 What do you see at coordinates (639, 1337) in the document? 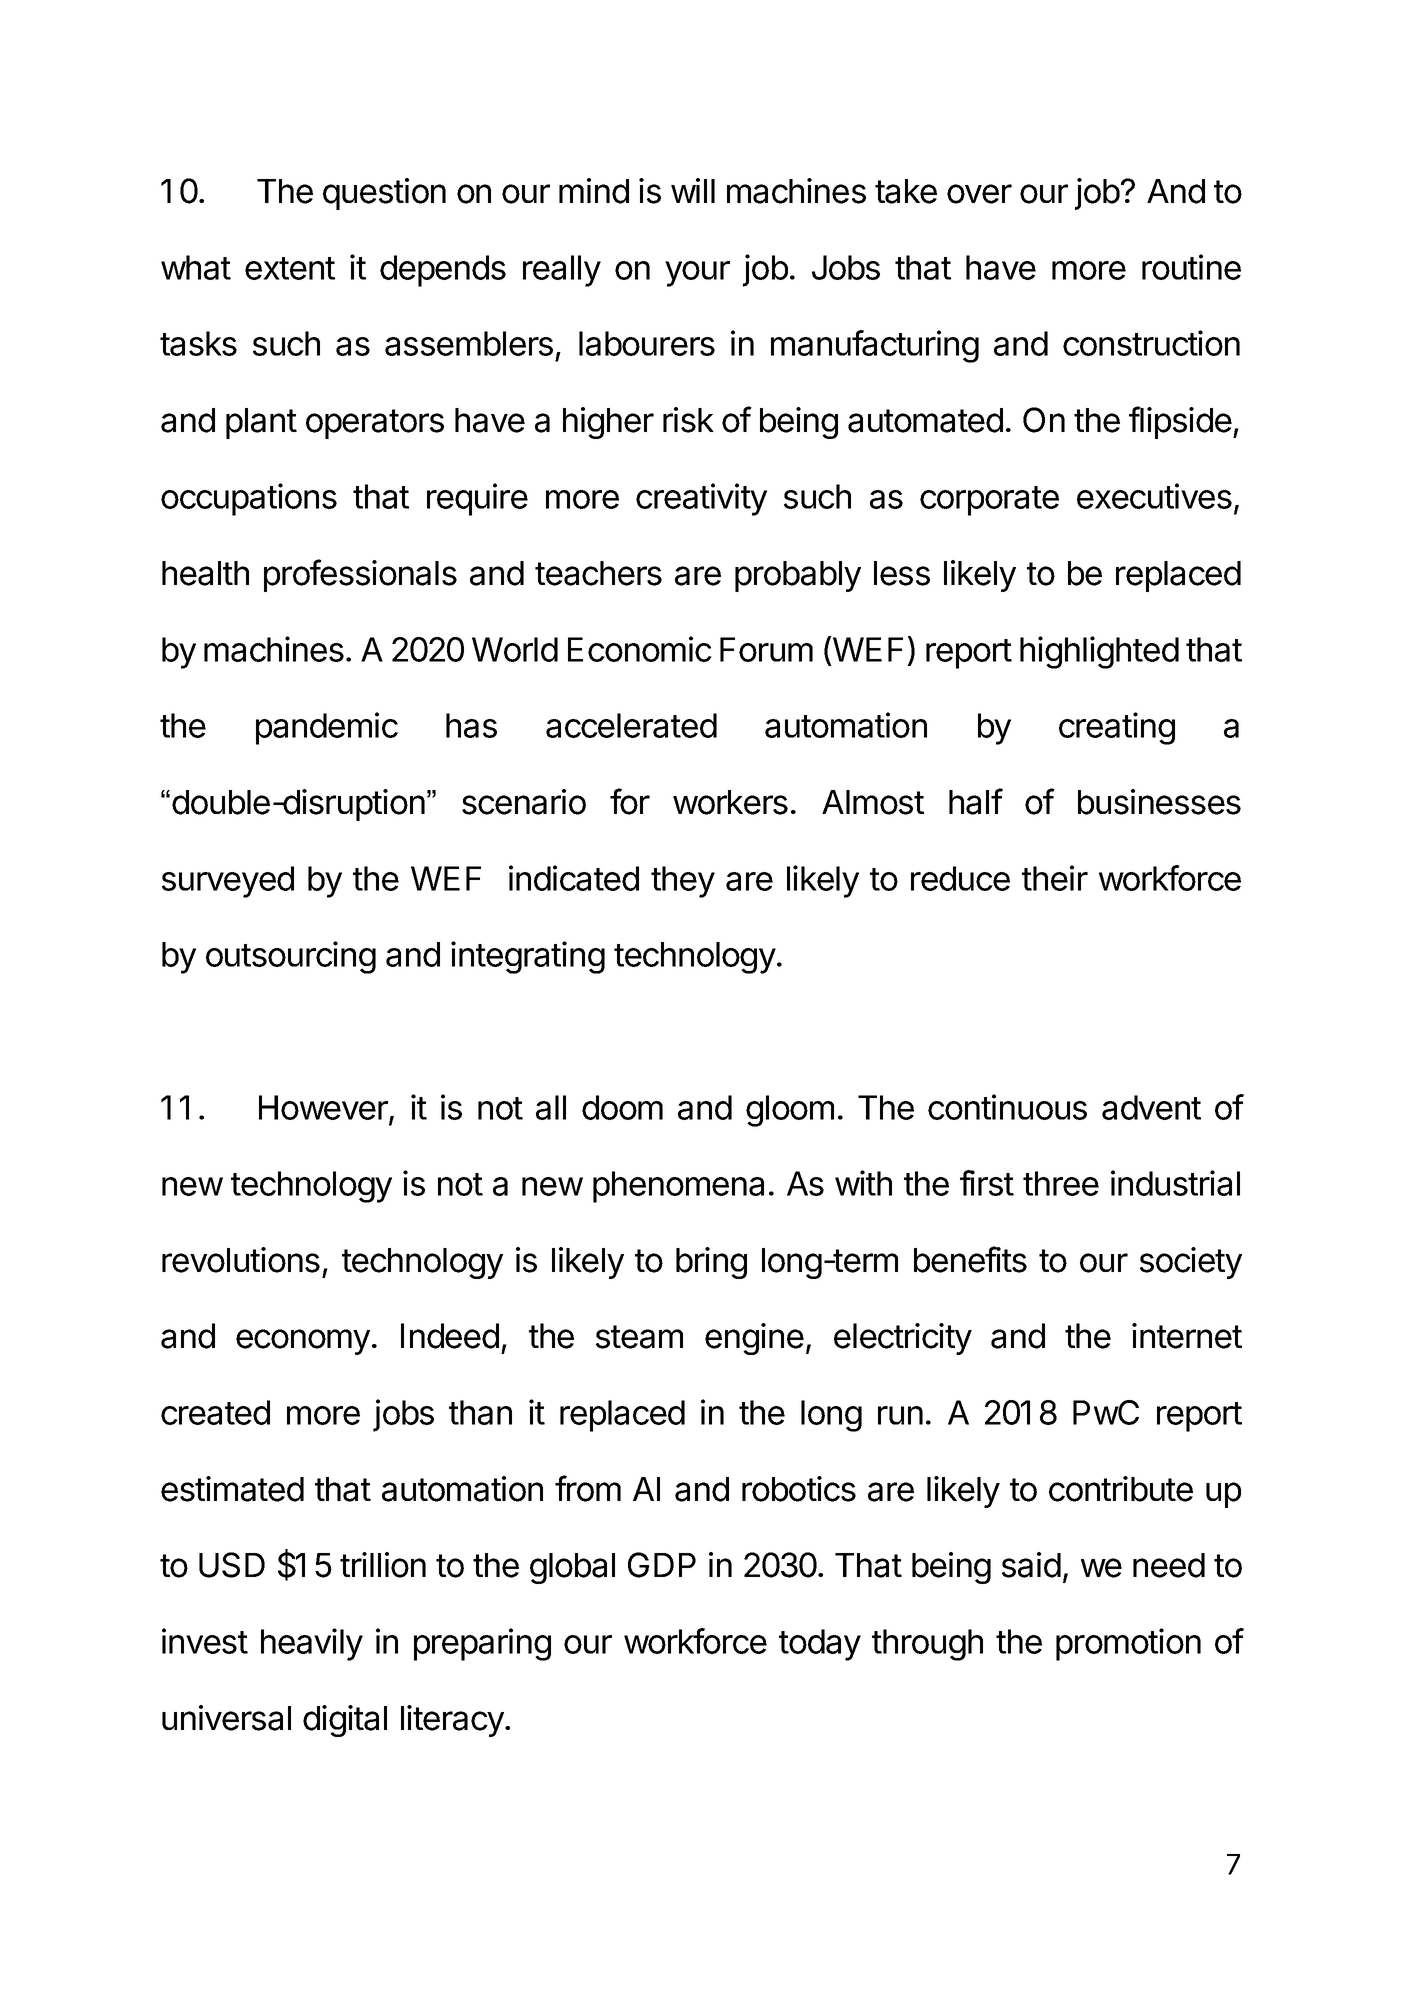
I see `steam` at bounding box center [639, 1337].
